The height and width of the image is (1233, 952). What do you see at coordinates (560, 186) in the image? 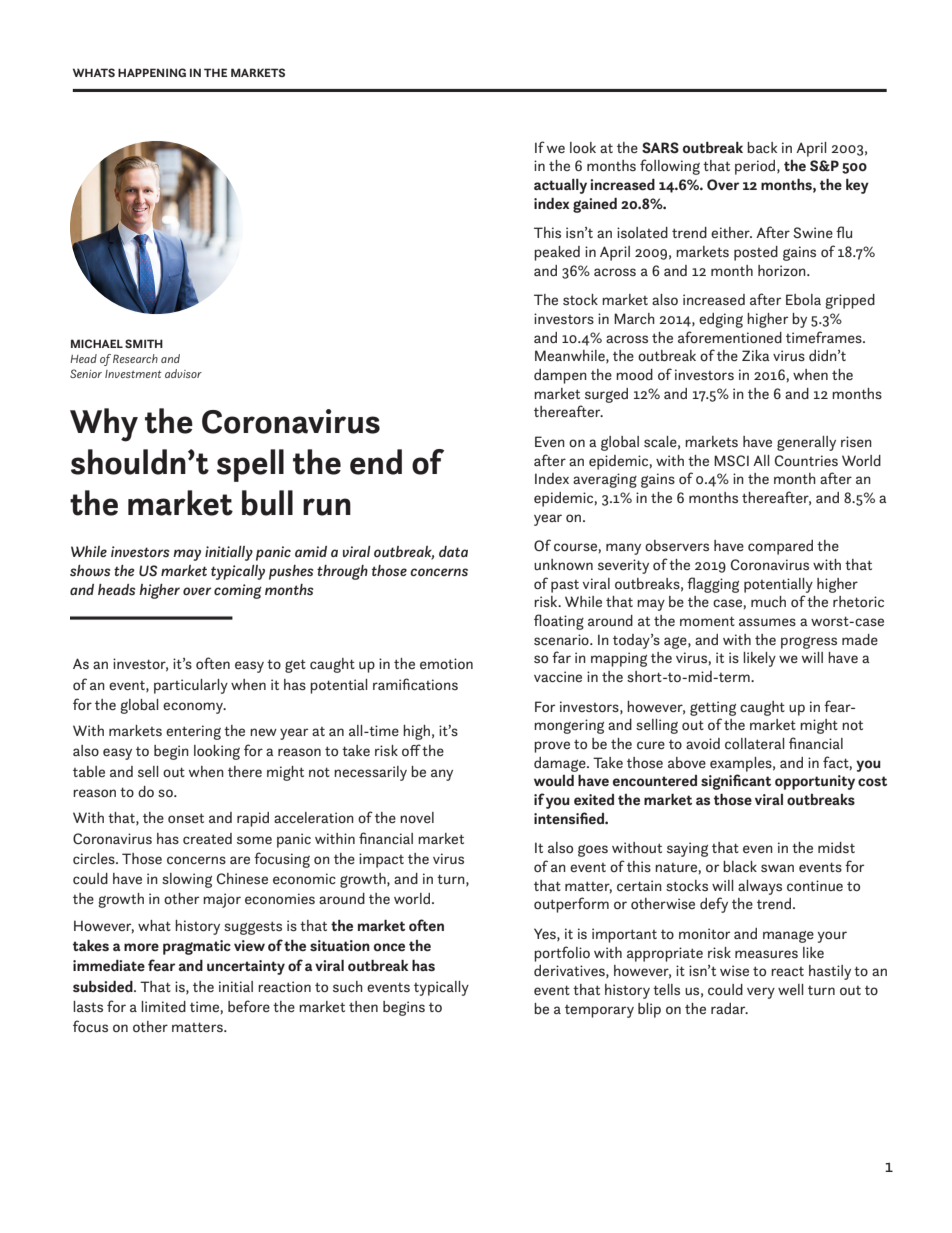
I see `actually` at bounding box center [560, 186].
